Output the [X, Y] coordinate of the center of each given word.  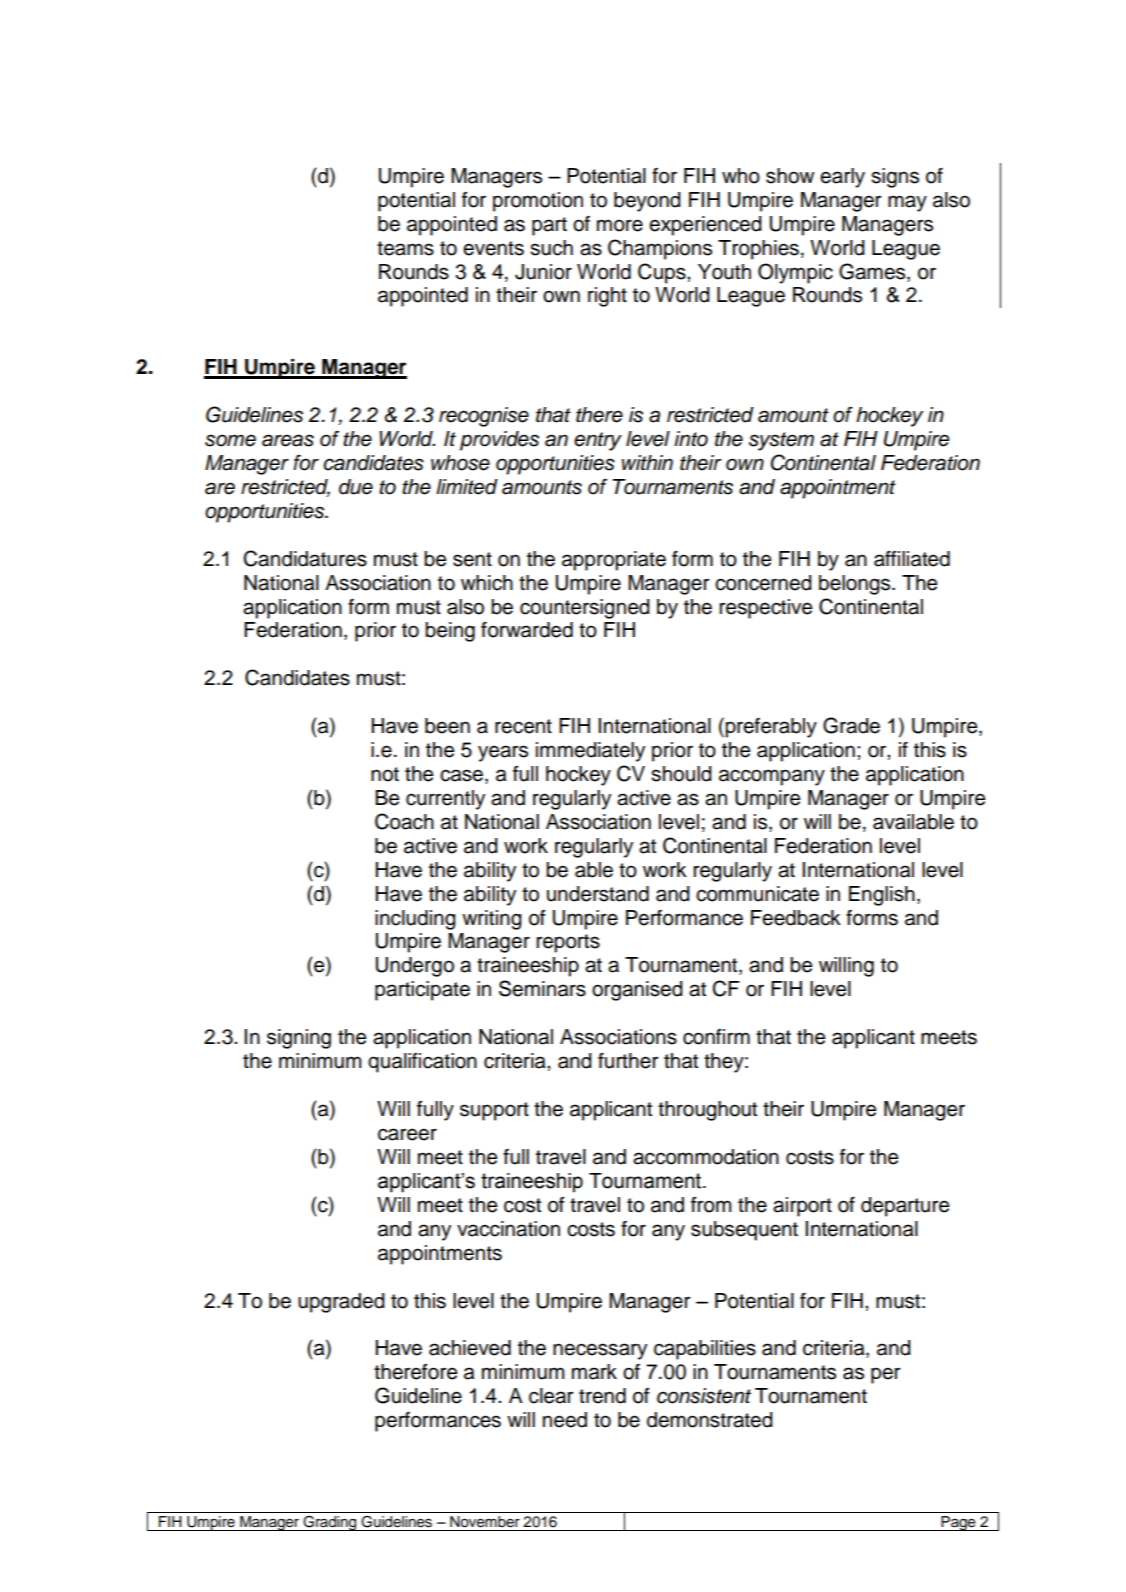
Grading [330, 1523]
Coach [404, 821]
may [907, 203]
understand [598, 894]
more [620, 225]
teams [405, 248]
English [882, 896]
